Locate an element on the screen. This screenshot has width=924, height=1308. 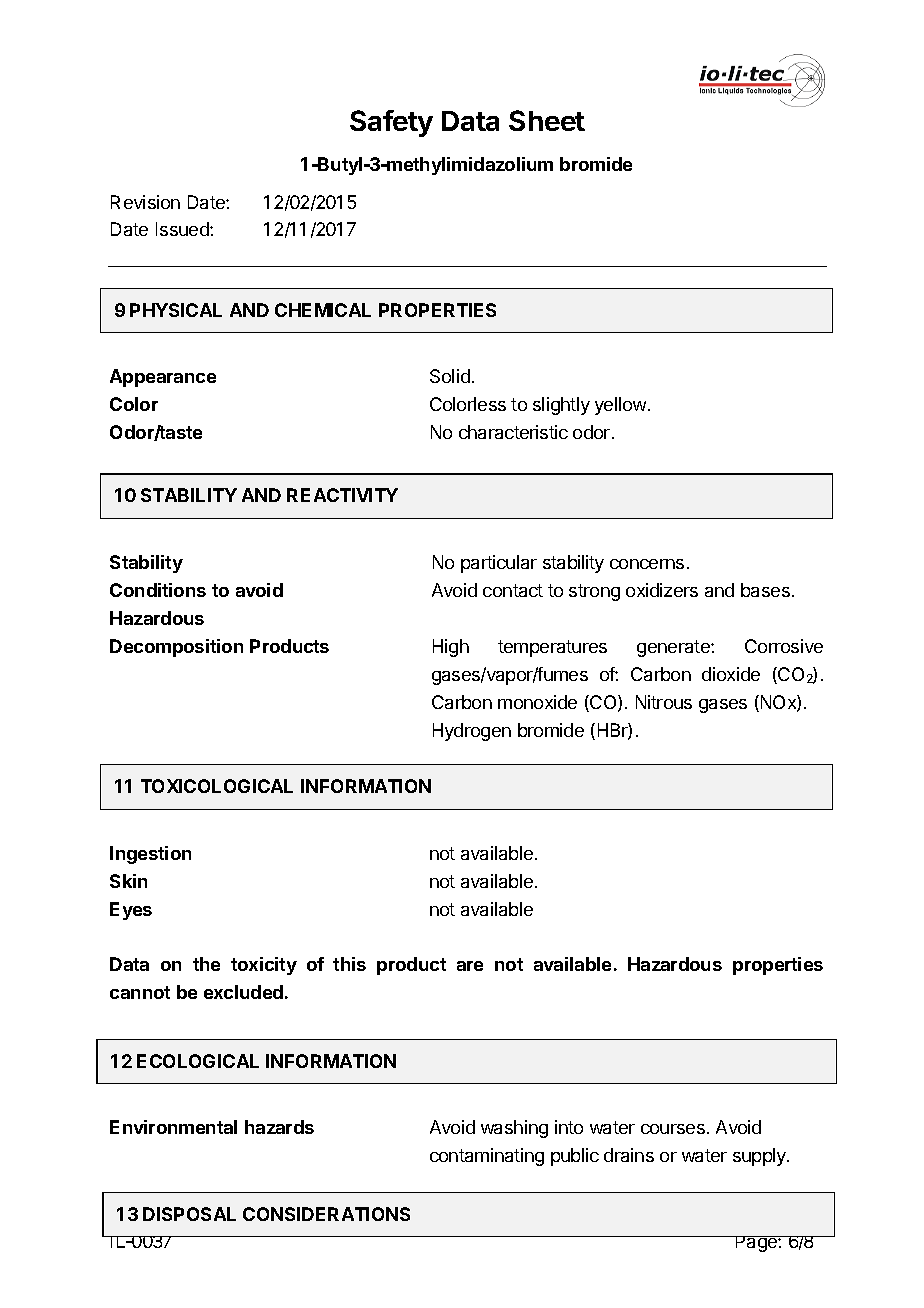
DISPOSAL is located at coordinates (189, 1214).
